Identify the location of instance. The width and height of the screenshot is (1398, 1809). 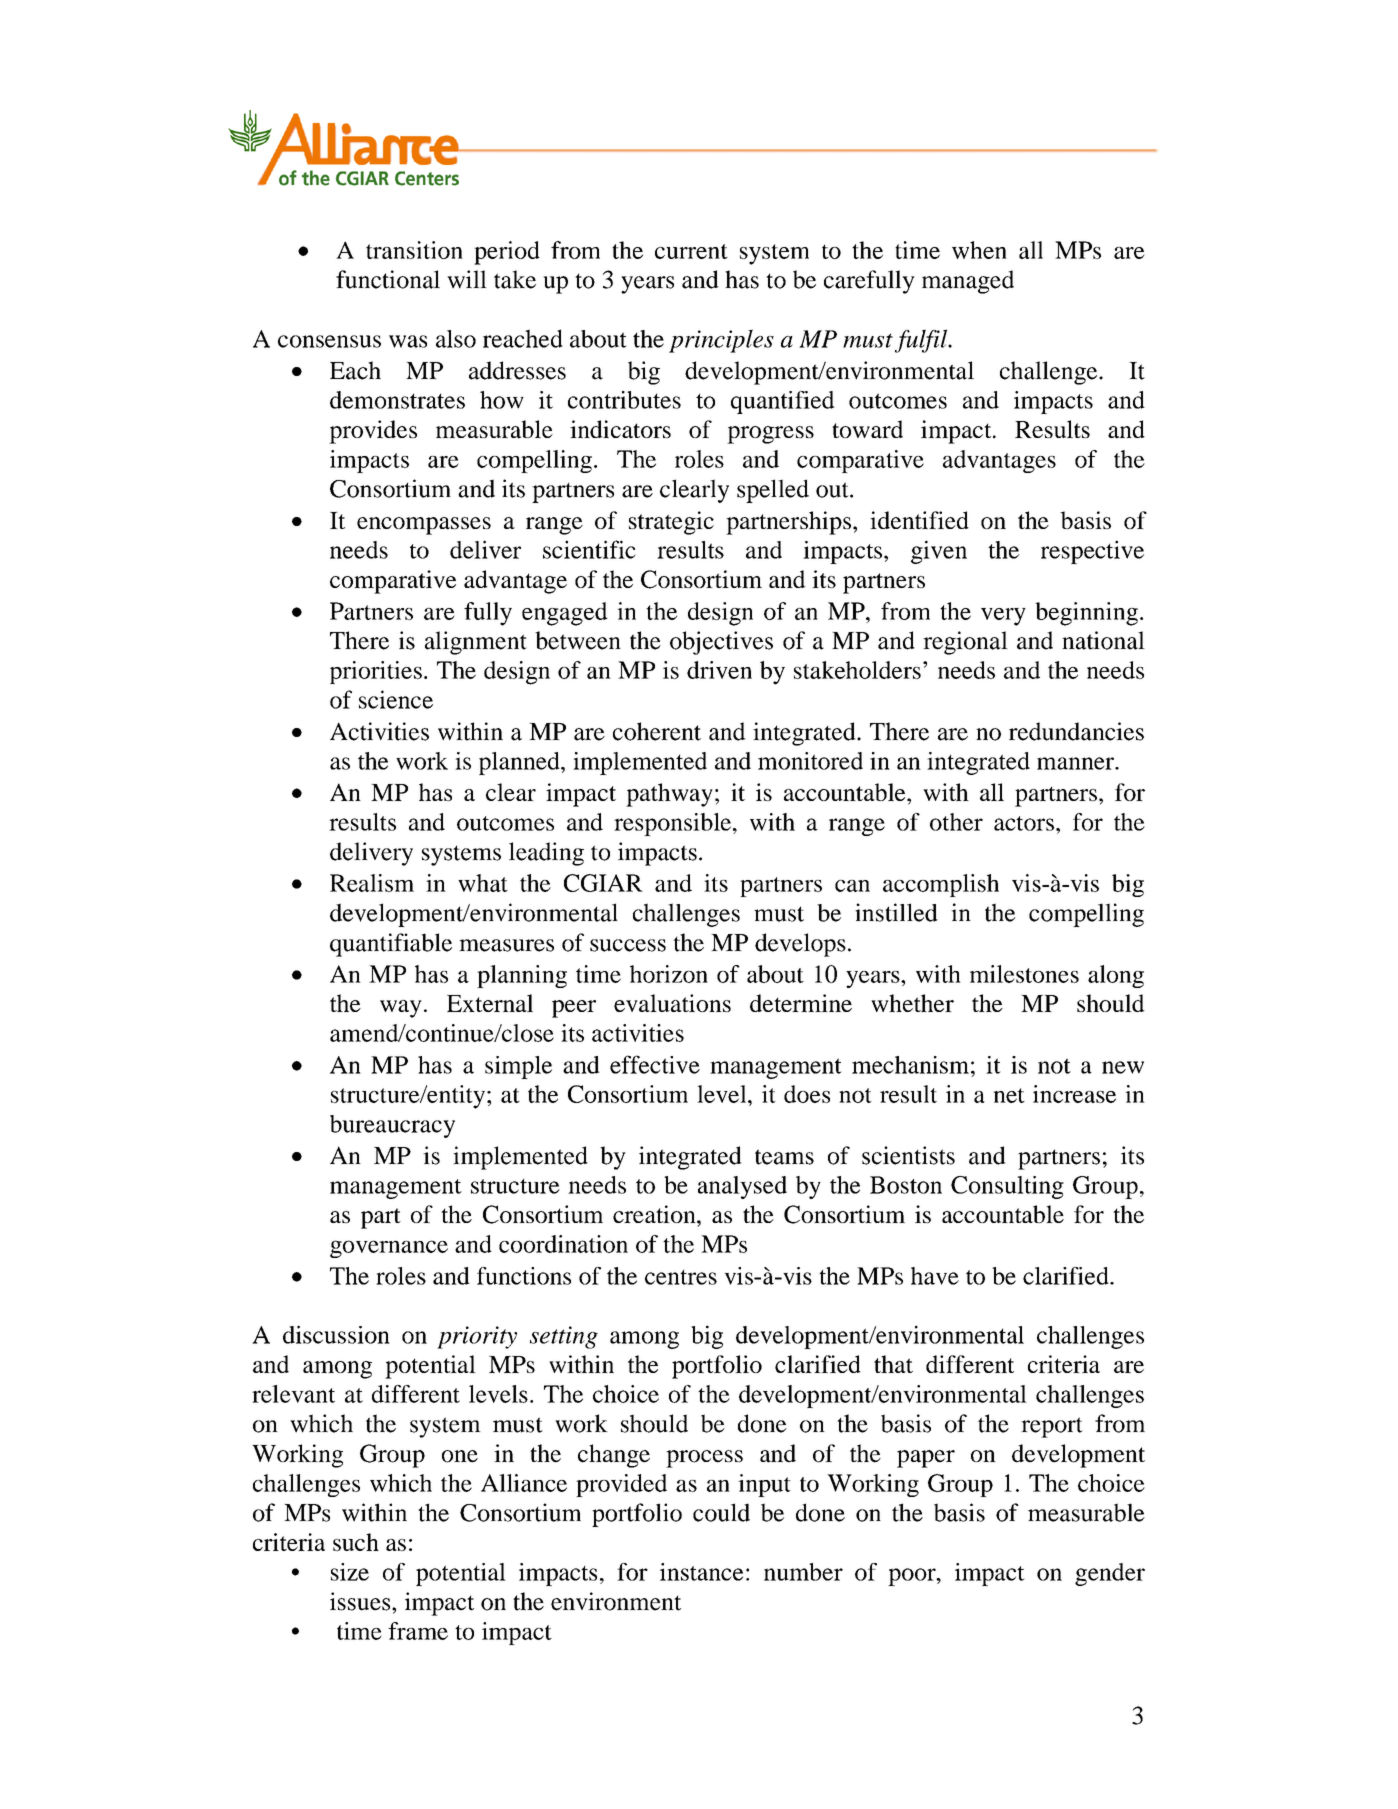
(701, 1572).
